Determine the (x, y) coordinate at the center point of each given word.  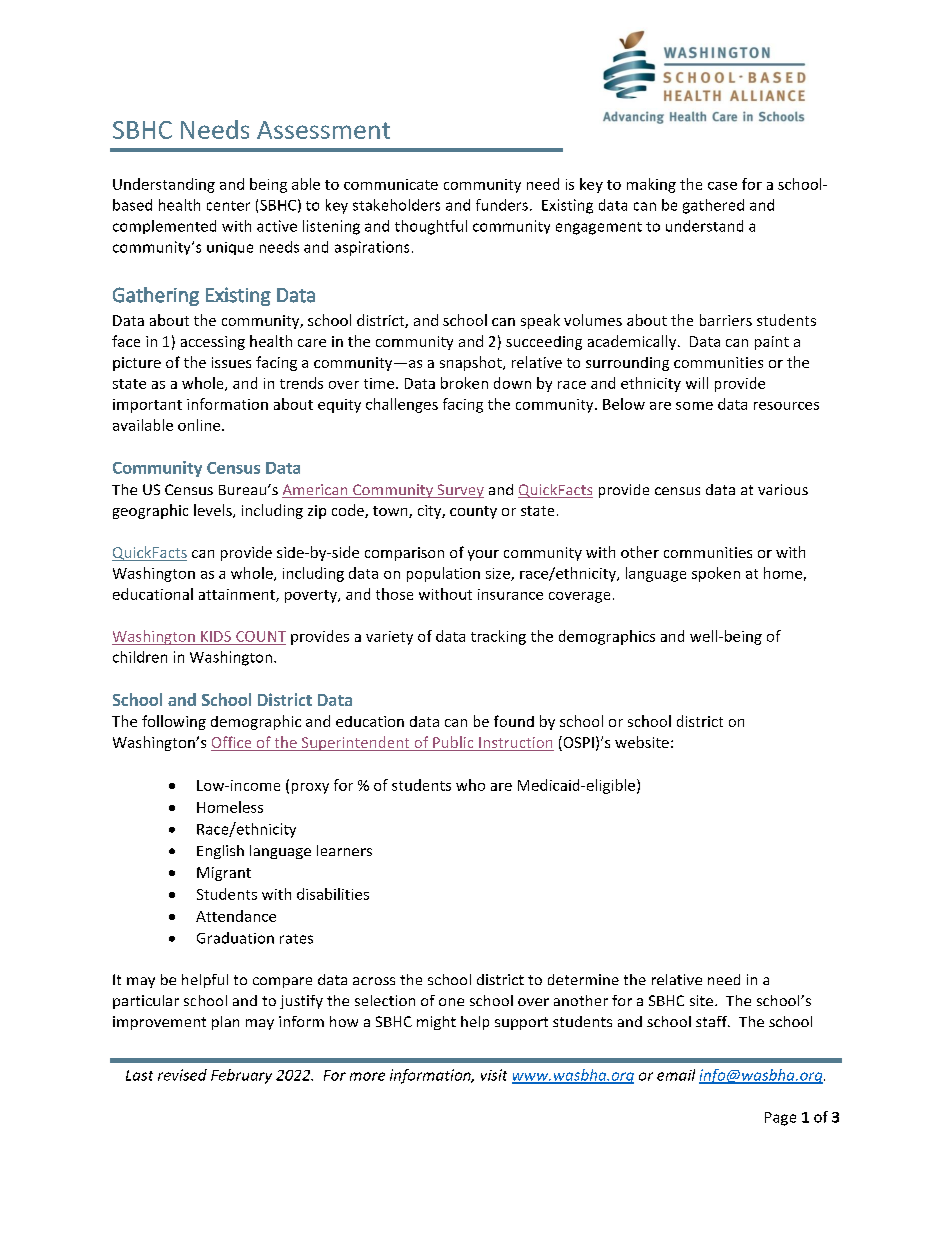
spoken (716, 574)
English (220, 852)
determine (583, 979)
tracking (498, 637)
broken (464, 383)
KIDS (216, 636)
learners (344, 850)
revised (182, 1075)
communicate (391, 184)
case (722, 186)
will (697, 383)
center (228, 206)
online (200, 425)
